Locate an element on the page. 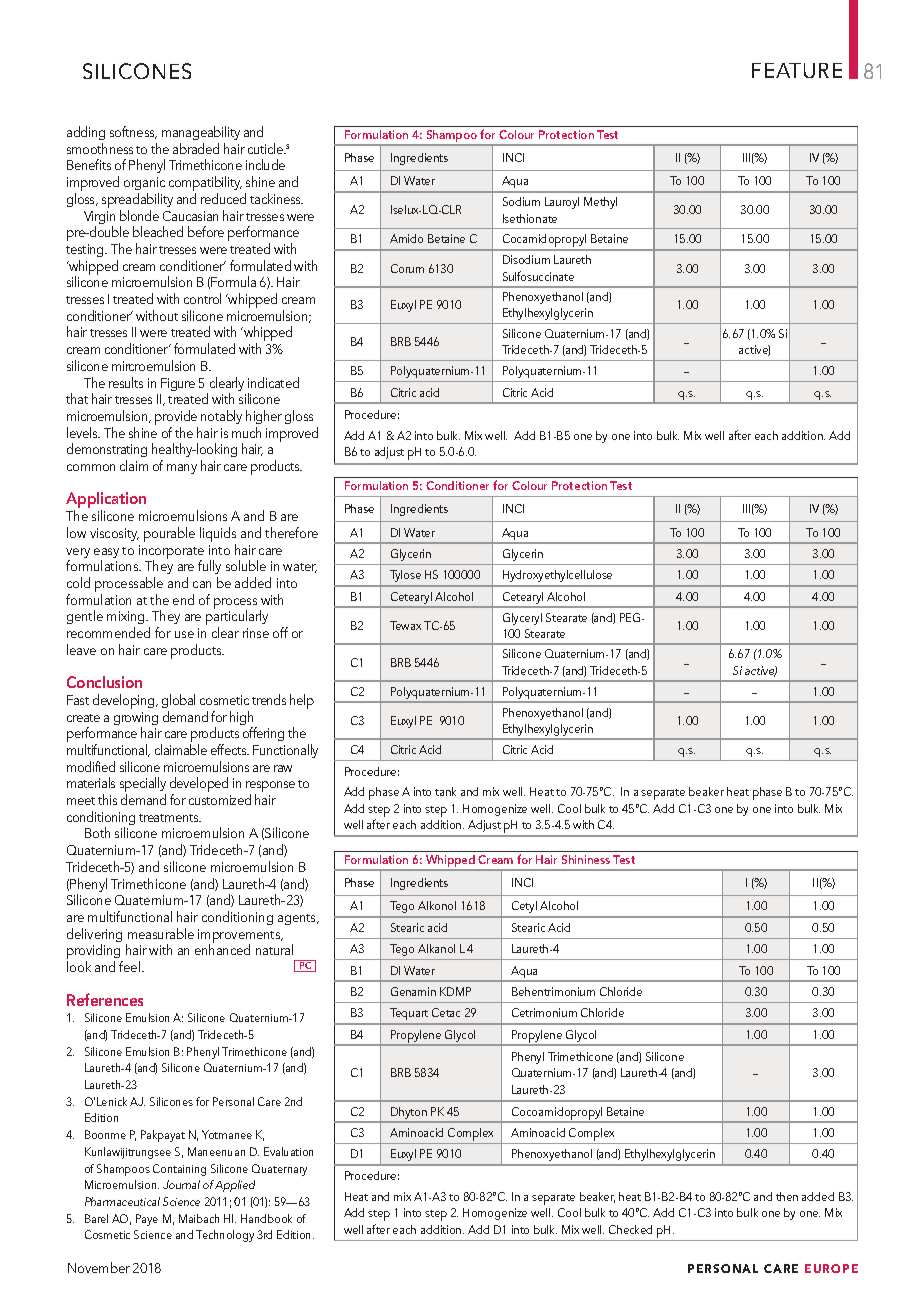 The height and width of the page is (1308, 924). Methyl is located at coordinates (600, 203).
